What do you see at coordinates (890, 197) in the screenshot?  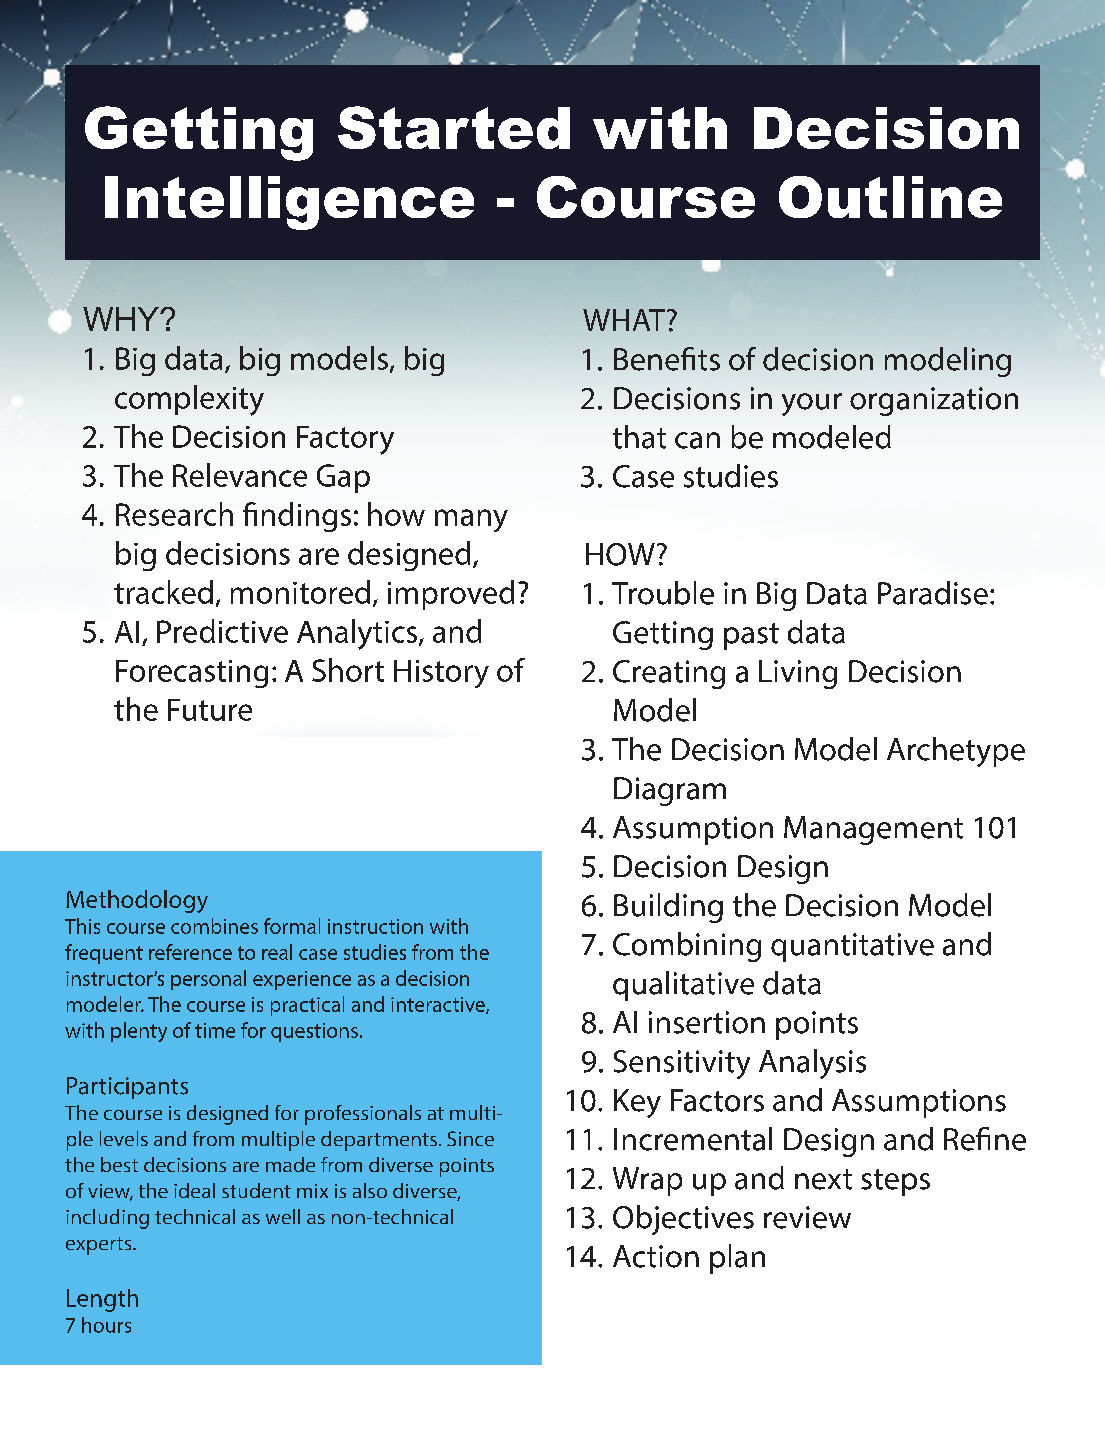 I see `Outline` at bounding box center [890, 197].
